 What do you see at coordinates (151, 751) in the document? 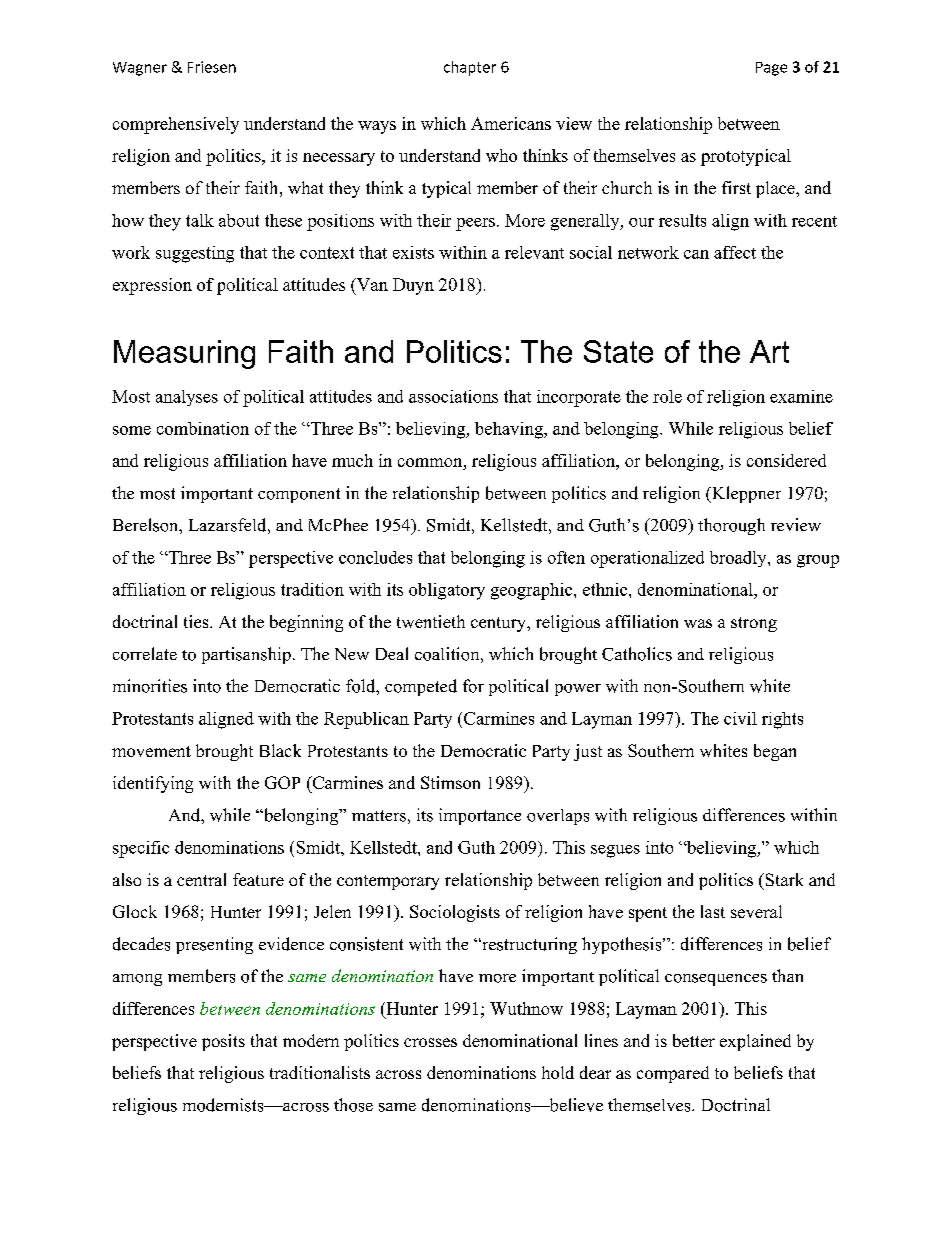
I see `movement` at bounding box center [151, 751].
